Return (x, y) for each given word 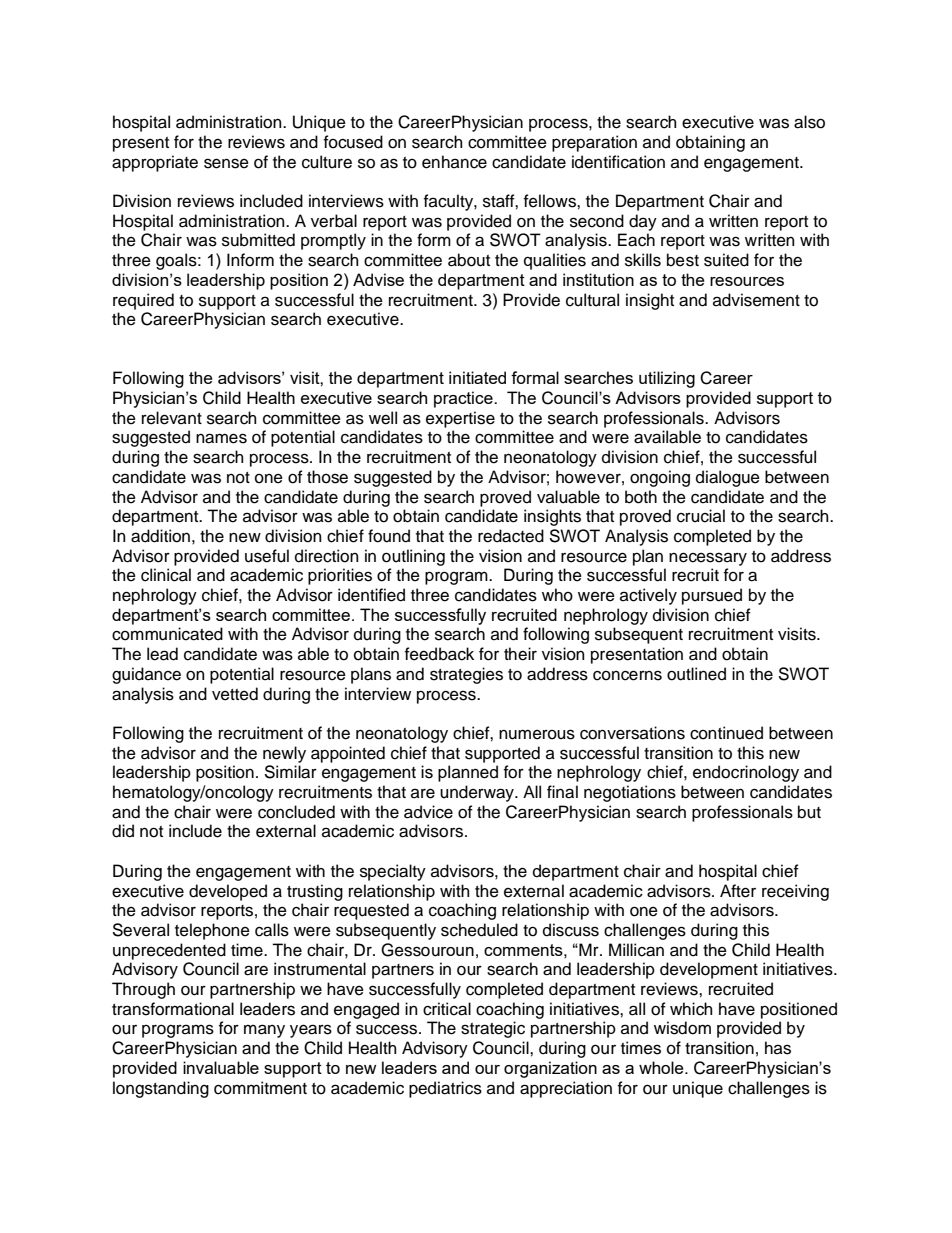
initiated (477, 377)
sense (226, 163)
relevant (172, 418)
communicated (167, 634)
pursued (712, 596)
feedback (439, 654)
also (809, 122)
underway (478, 793)
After (738, 891)
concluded (296, 812)
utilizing (667, 379)
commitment (260, 1088)
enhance (454, 162)
